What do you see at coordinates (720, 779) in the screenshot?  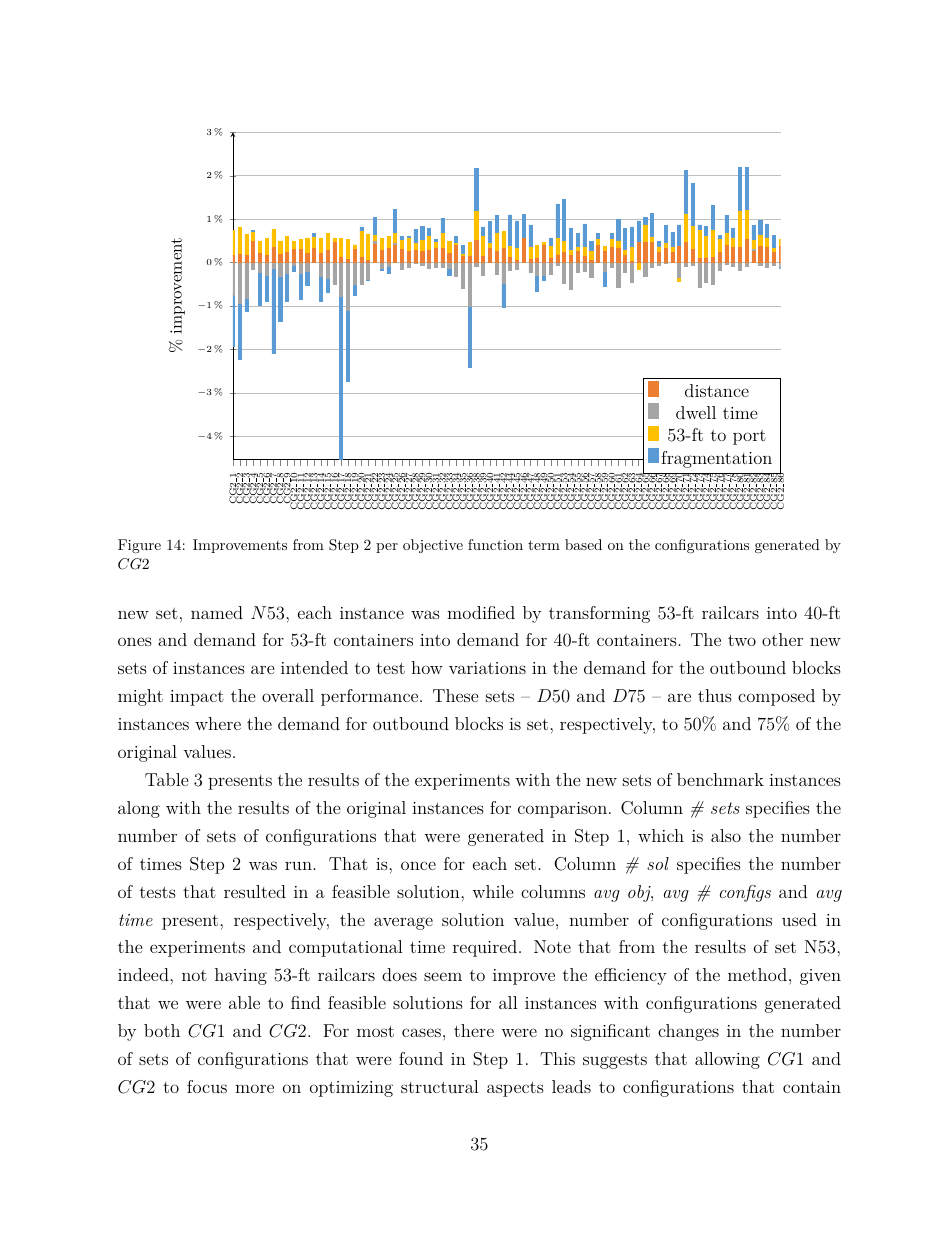 I see `benchmark` at bounding box center [720, 779].
